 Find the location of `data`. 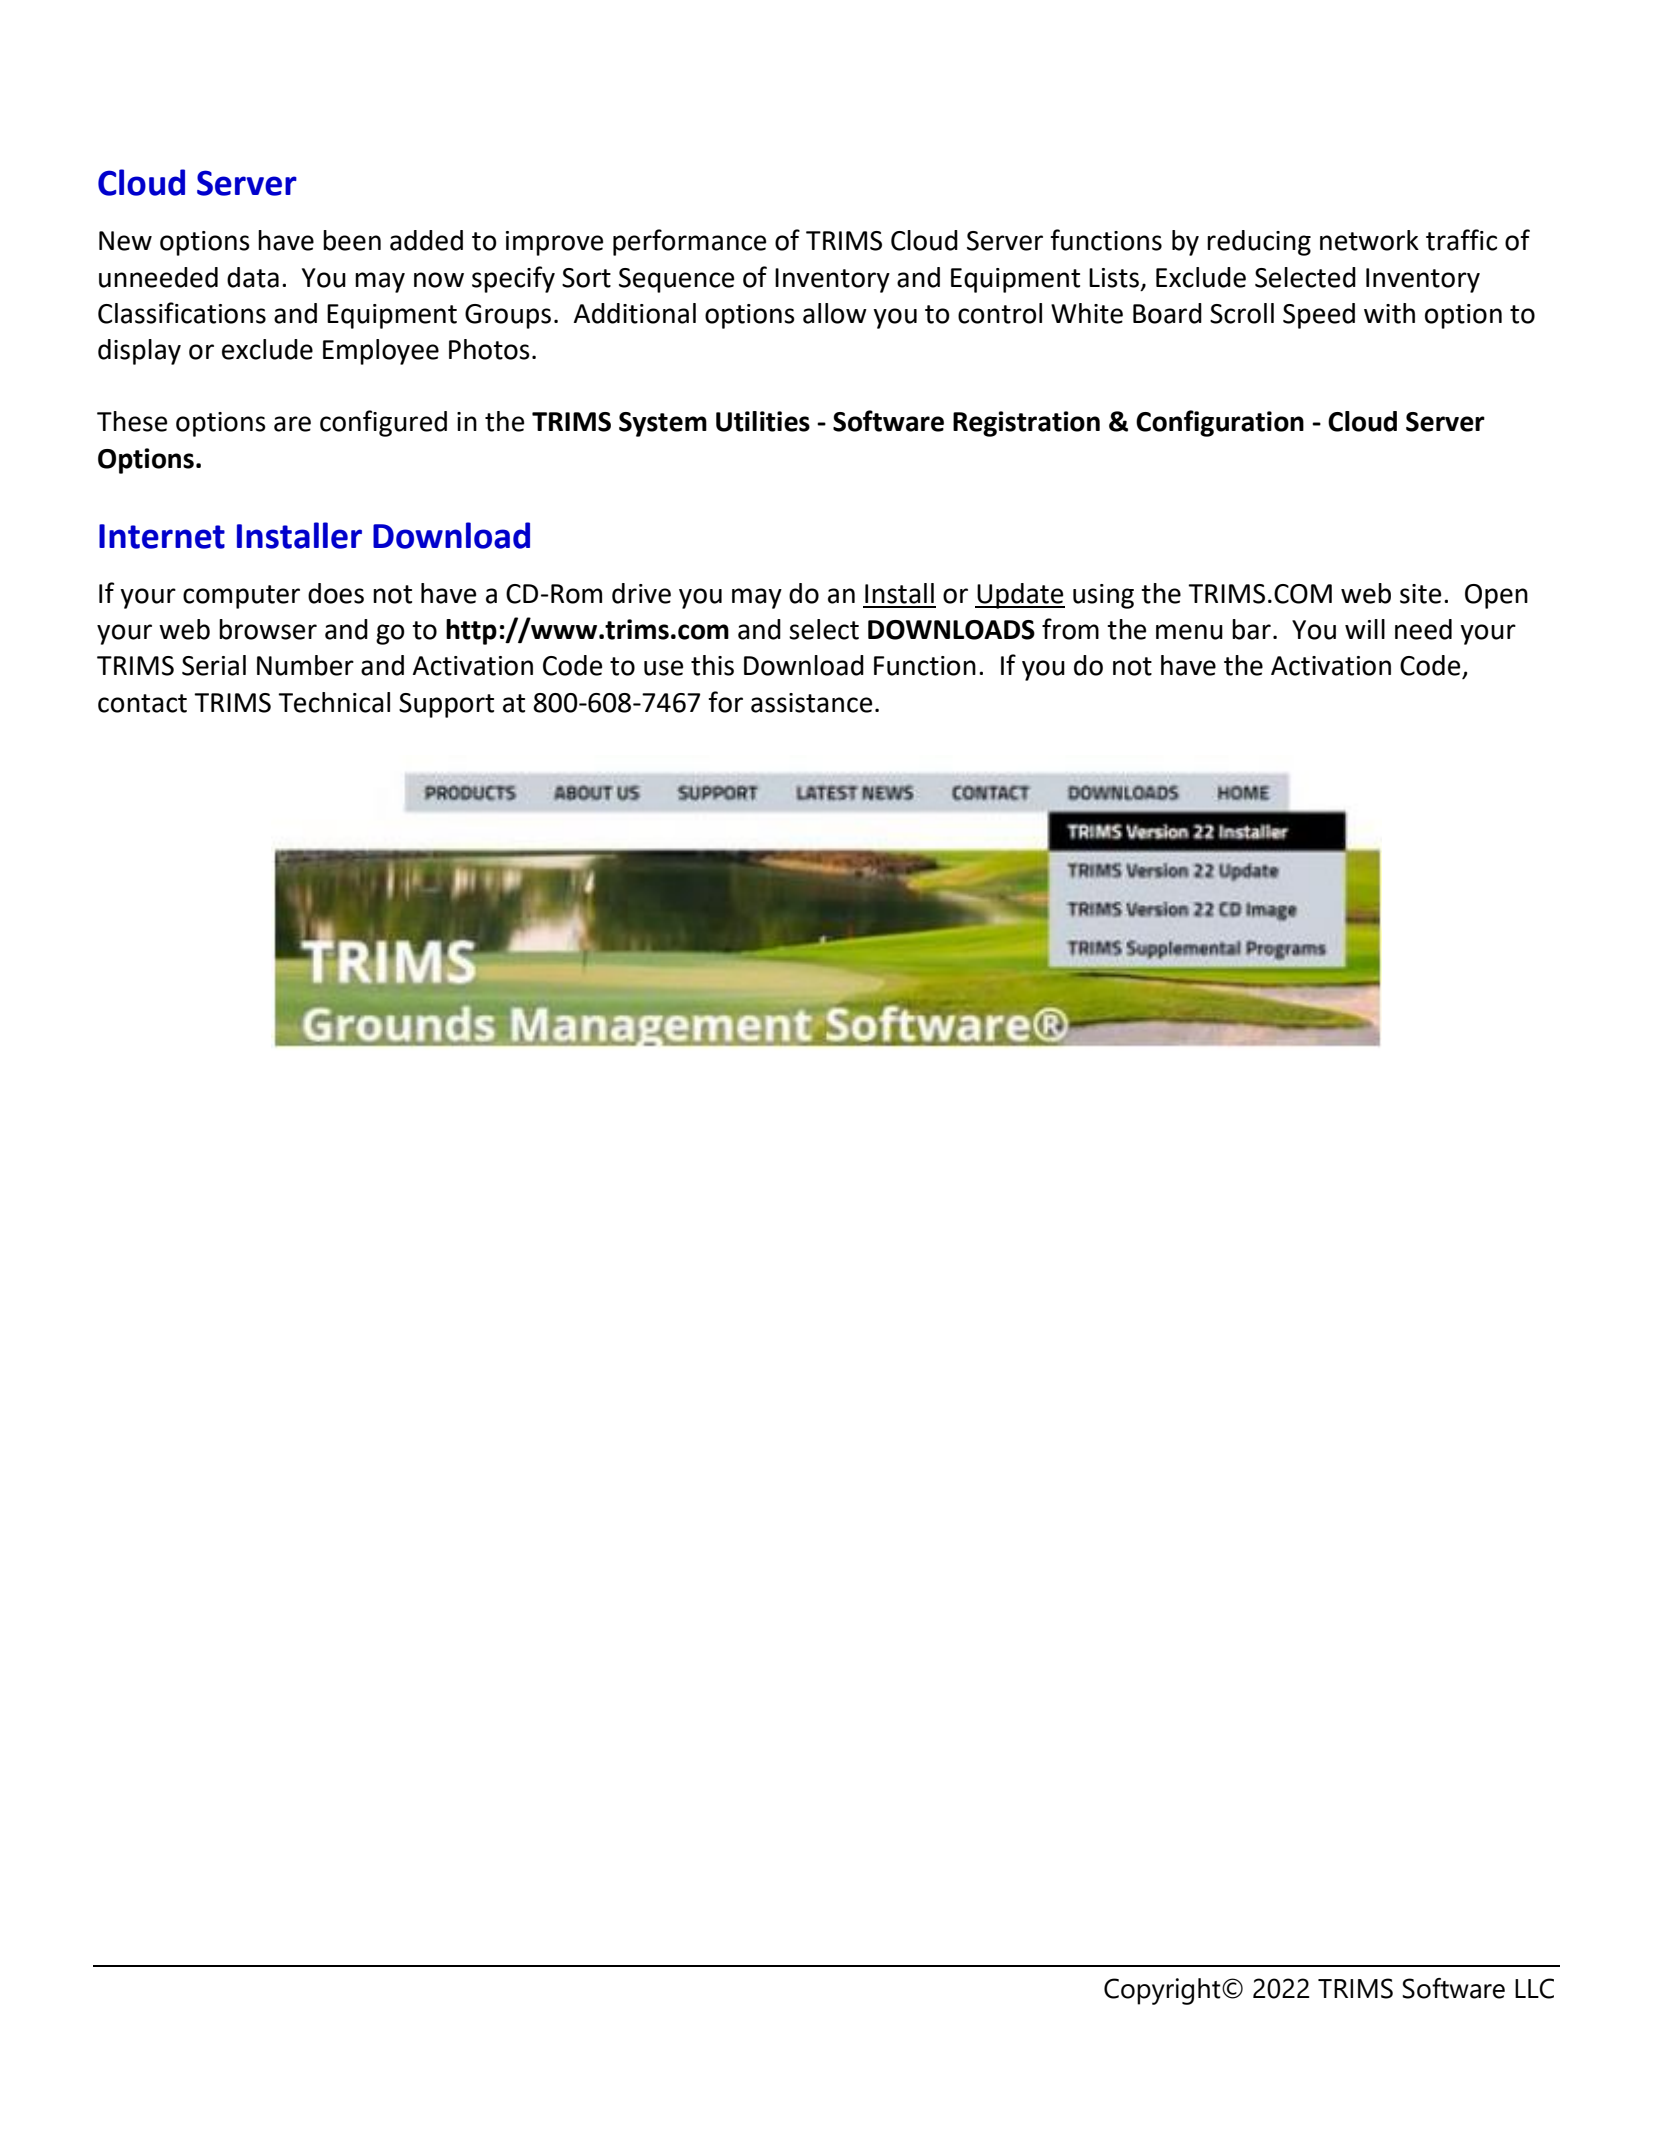

data is located at coordinates (253, 277).
